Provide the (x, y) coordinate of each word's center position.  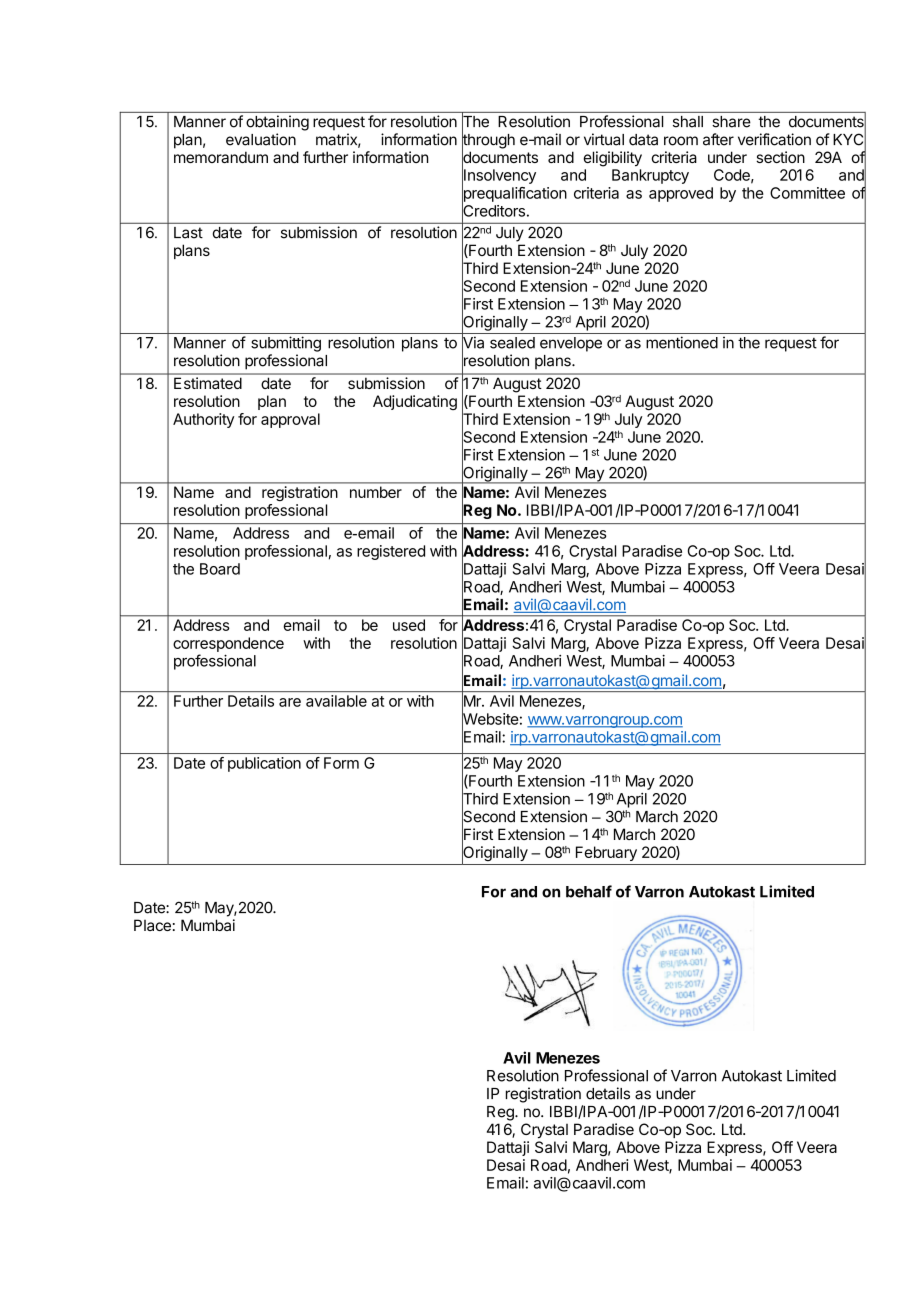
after (718, 139)
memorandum (221, 157)
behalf (589, 891)
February (606, 853)
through (488, 141)
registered (391, 552)
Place (152, 925)
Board (220, 569)
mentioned (682, 342)
